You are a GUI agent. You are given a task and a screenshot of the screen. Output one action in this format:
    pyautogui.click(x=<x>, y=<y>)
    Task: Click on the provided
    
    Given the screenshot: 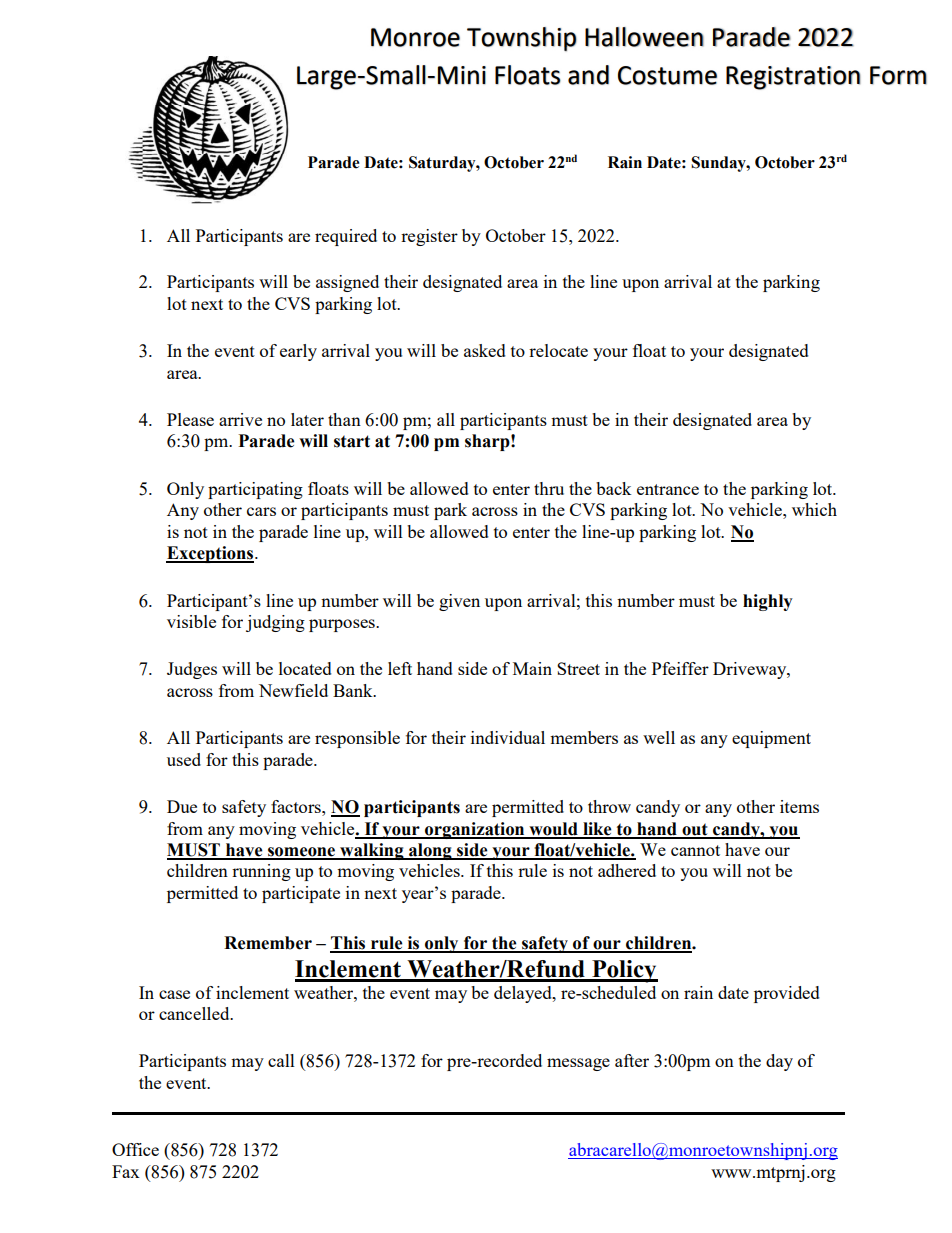 What is the action you would take?
    pyautogui.click(x=787, y=994)
